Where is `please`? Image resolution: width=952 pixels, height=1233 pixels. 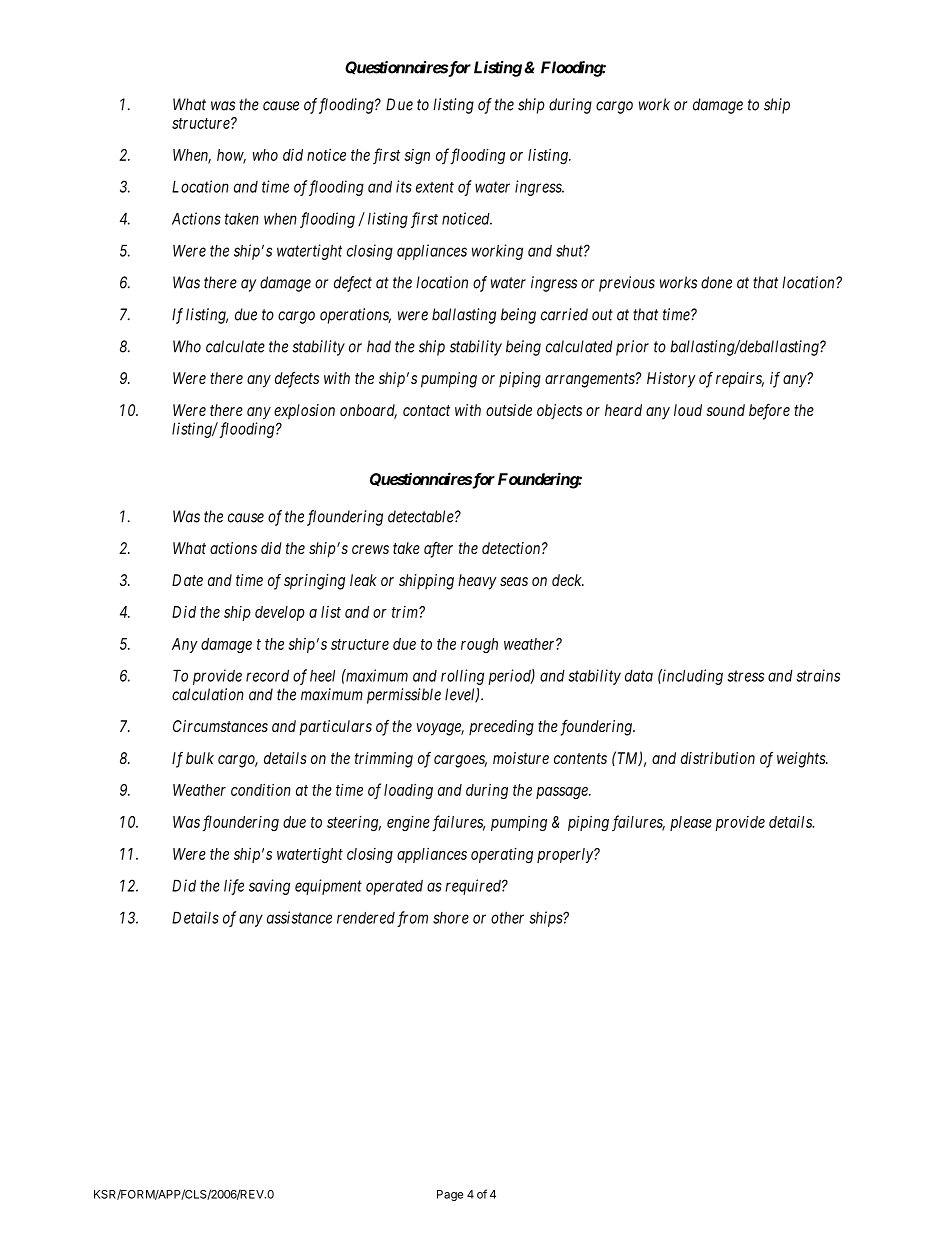
please is located at coordinates (691, 823).
